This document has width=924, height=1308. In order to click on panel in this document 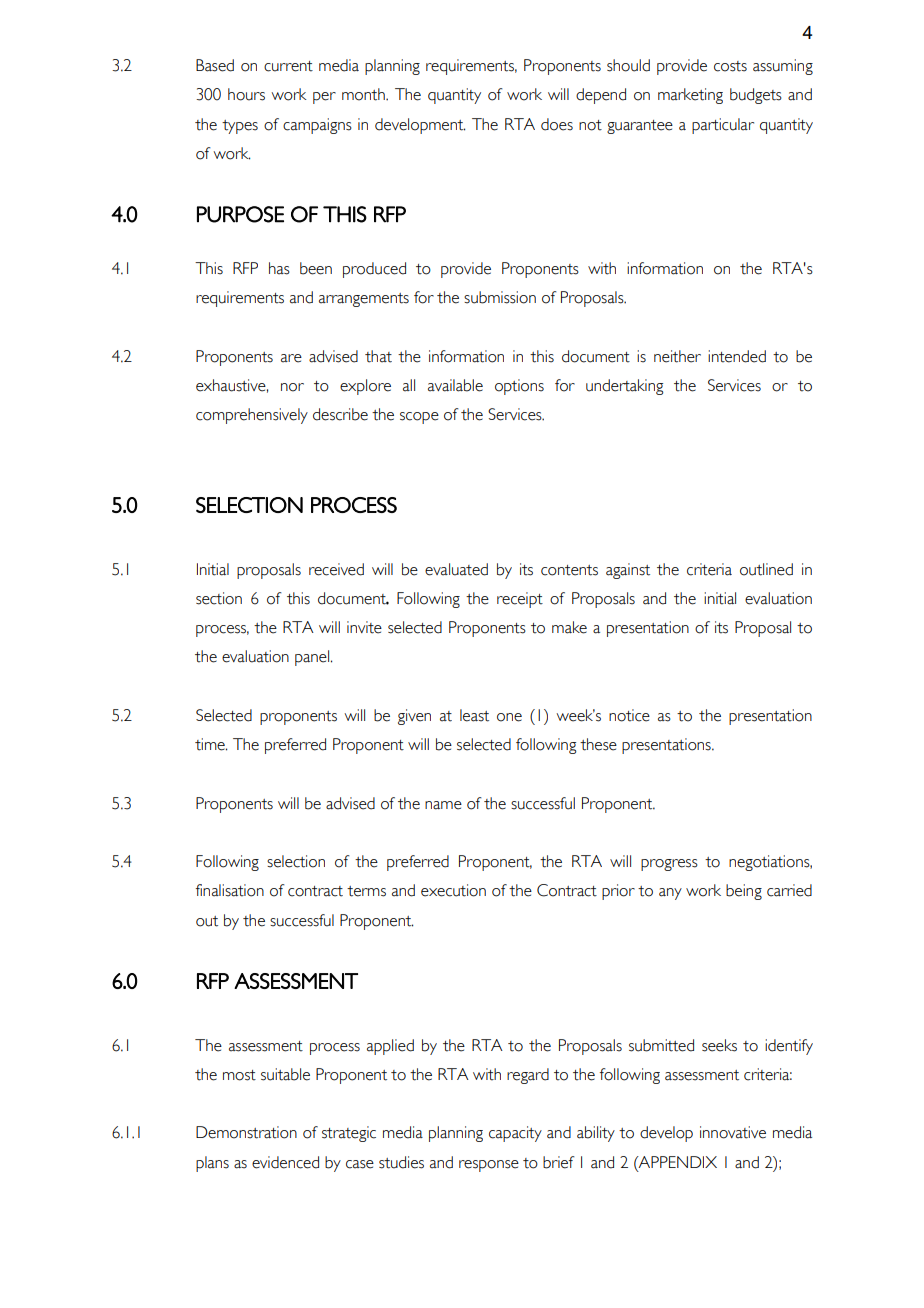, I will do `click(312, 658)`.
